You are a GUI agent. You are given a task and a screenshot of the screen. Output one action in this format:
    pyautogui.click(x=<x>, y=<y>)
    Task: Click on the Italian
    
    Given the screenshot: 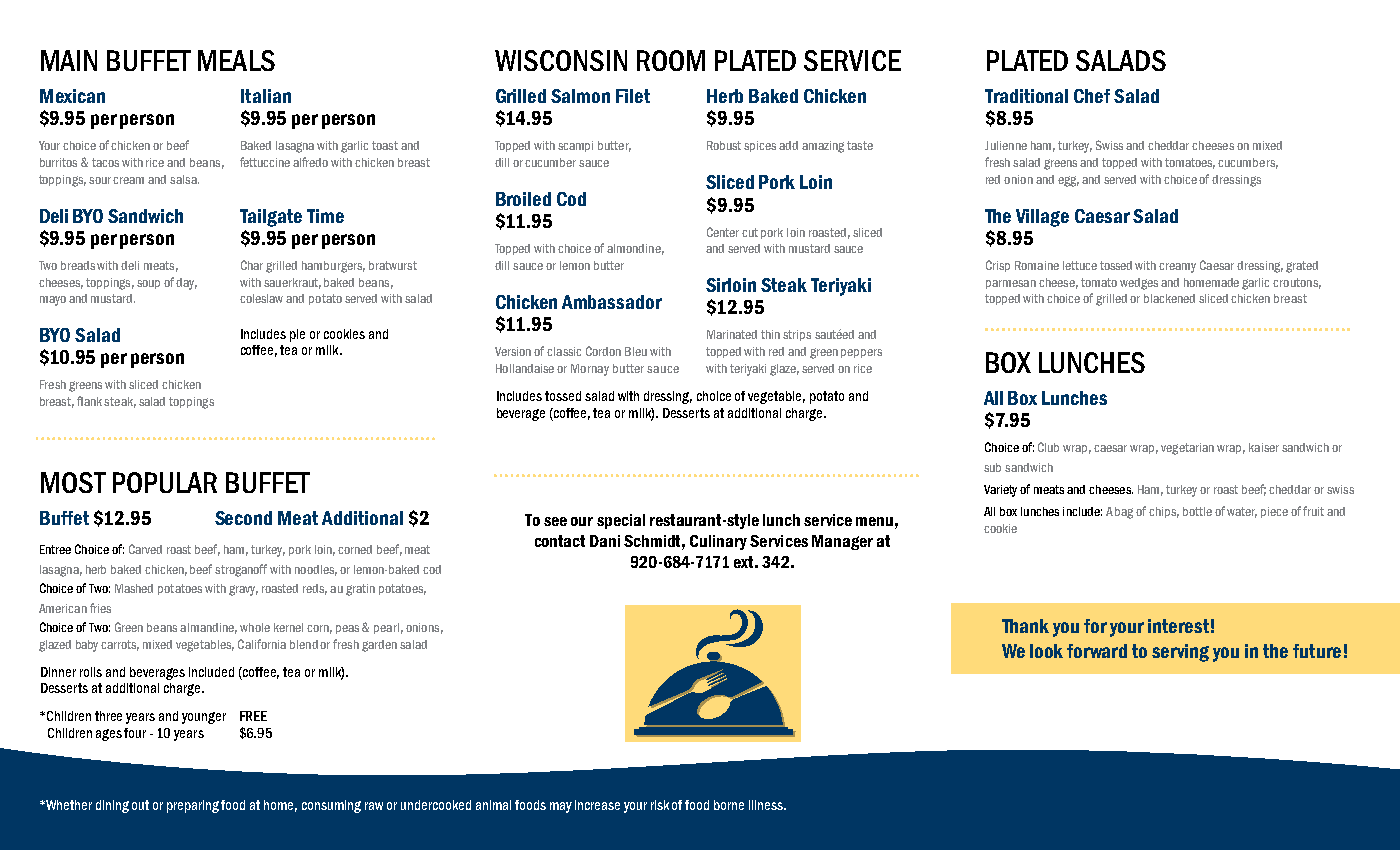 What is the action you would take?
    pyautogui.click(x=266, y=96)
